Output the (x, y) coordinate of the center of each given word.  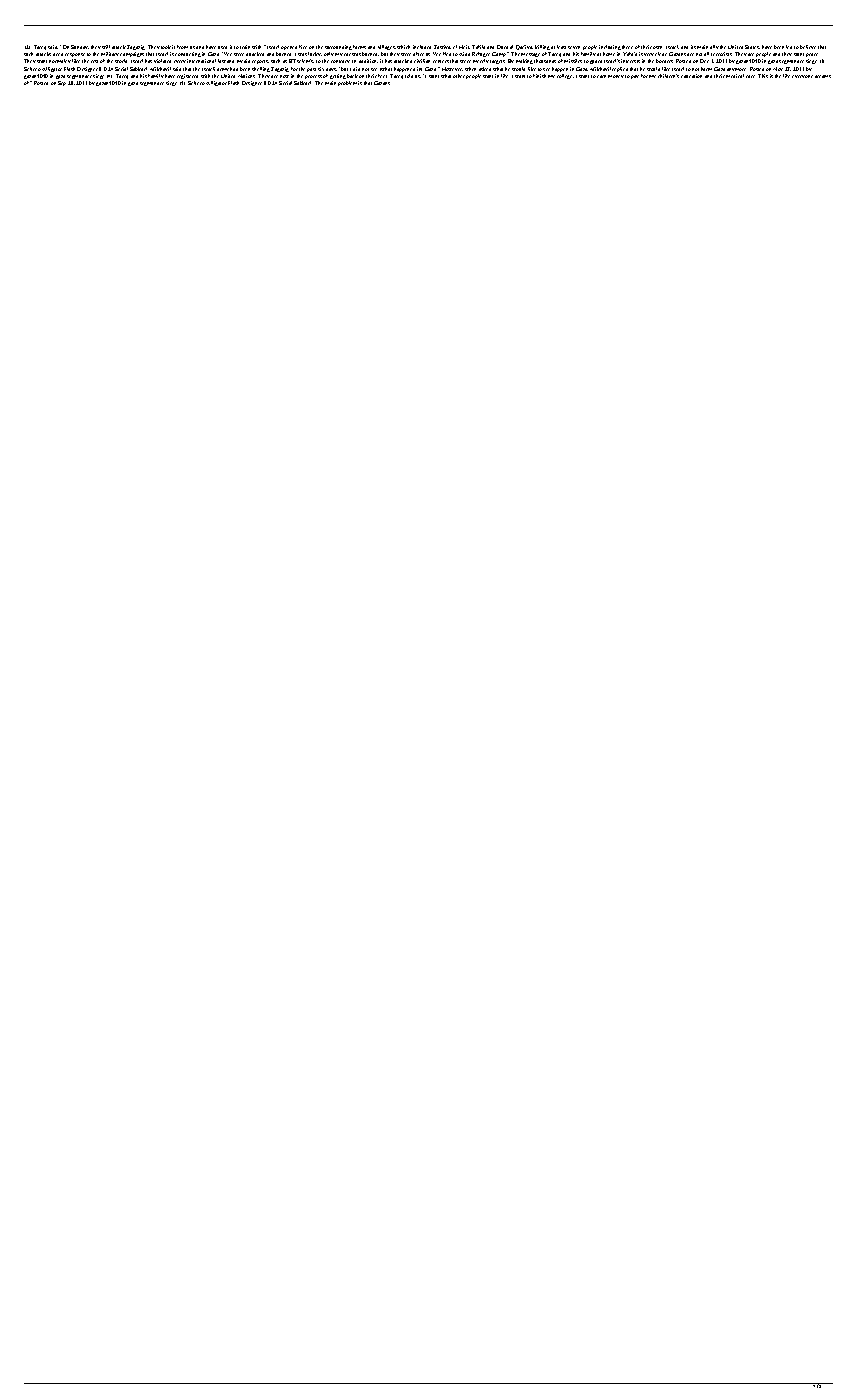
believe (808, 47)
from (182, 47)
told (409, 76)
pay (635, 77)
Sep (62, 83)
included (422, 47)
